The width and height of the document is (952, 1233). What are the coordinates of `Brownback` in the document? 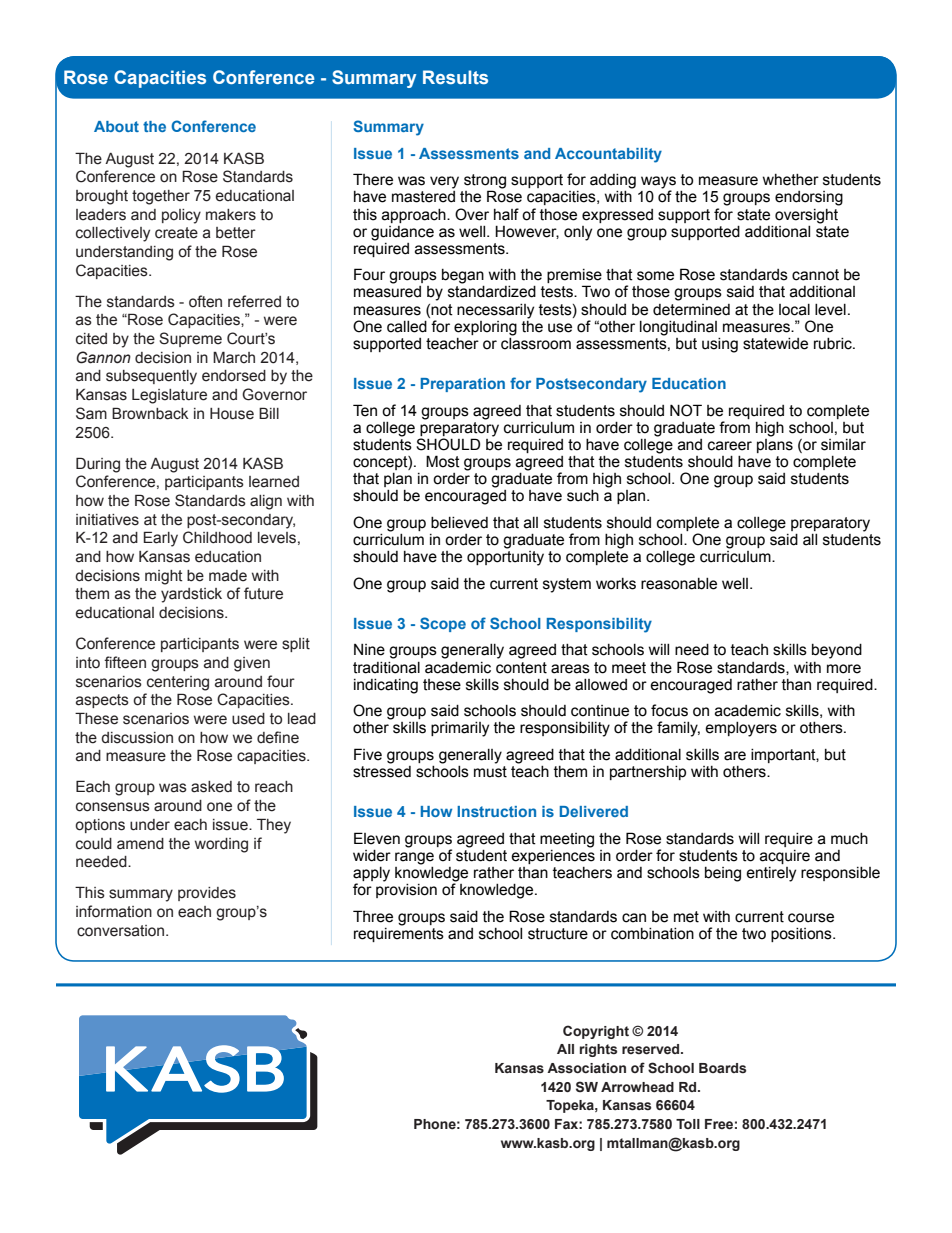 It's located at (150, 413).
